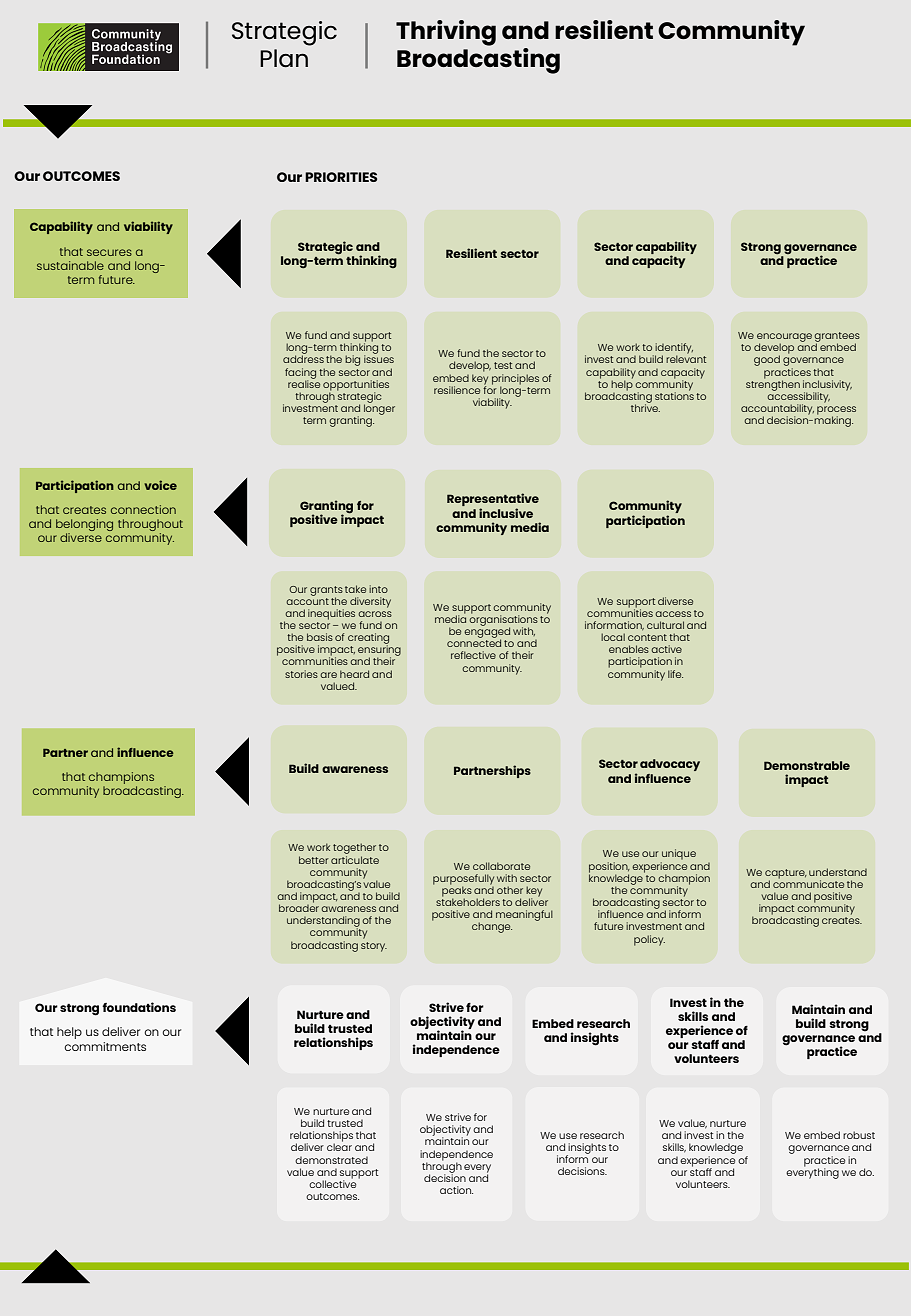 This document has height=1316, width=911. What do you see at coordinates (503, 365) in the document?
I see `test` at bounding box center [503, 365].
